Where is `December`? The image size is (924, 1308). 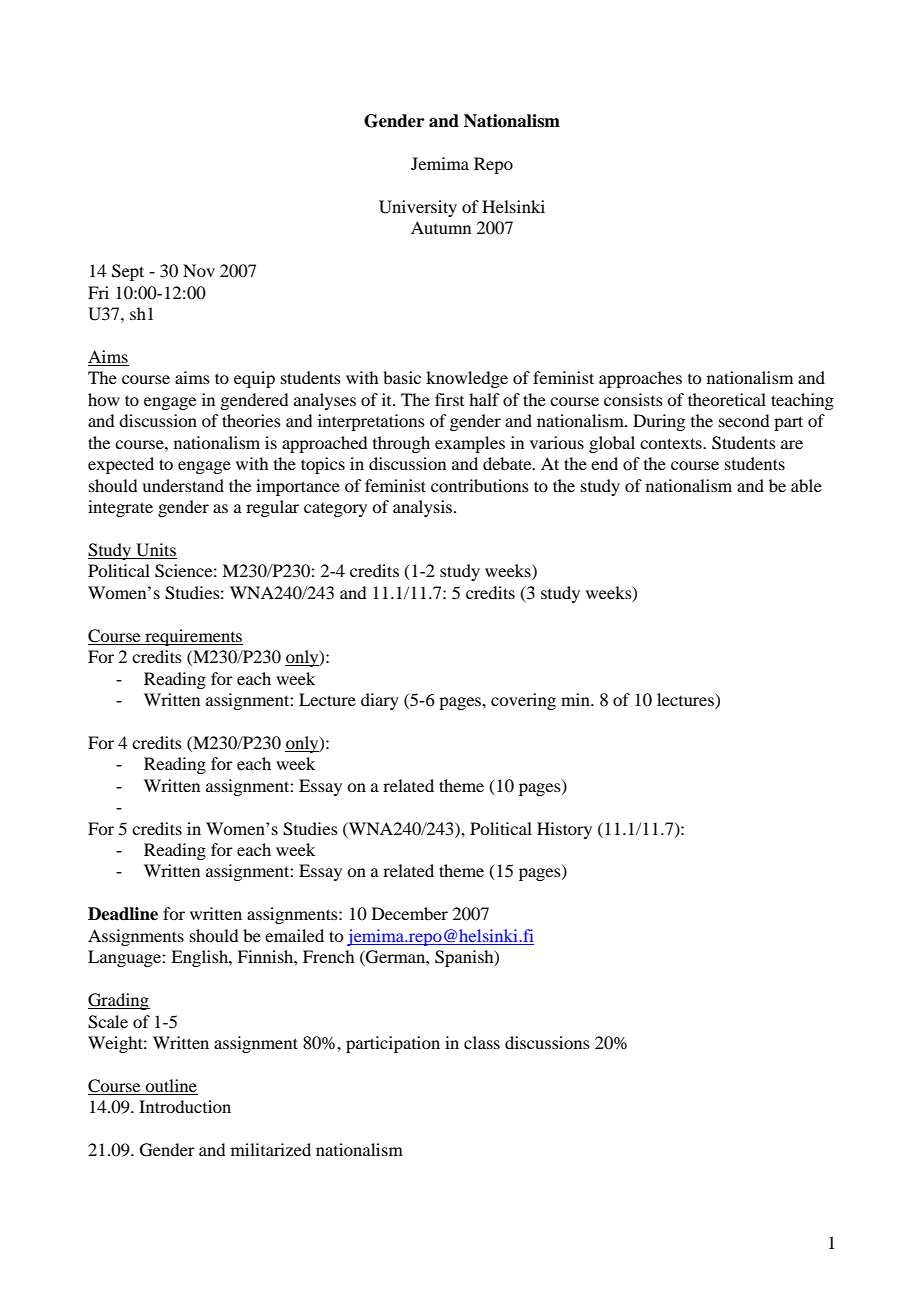 December is located at coordinates (410, 913).
